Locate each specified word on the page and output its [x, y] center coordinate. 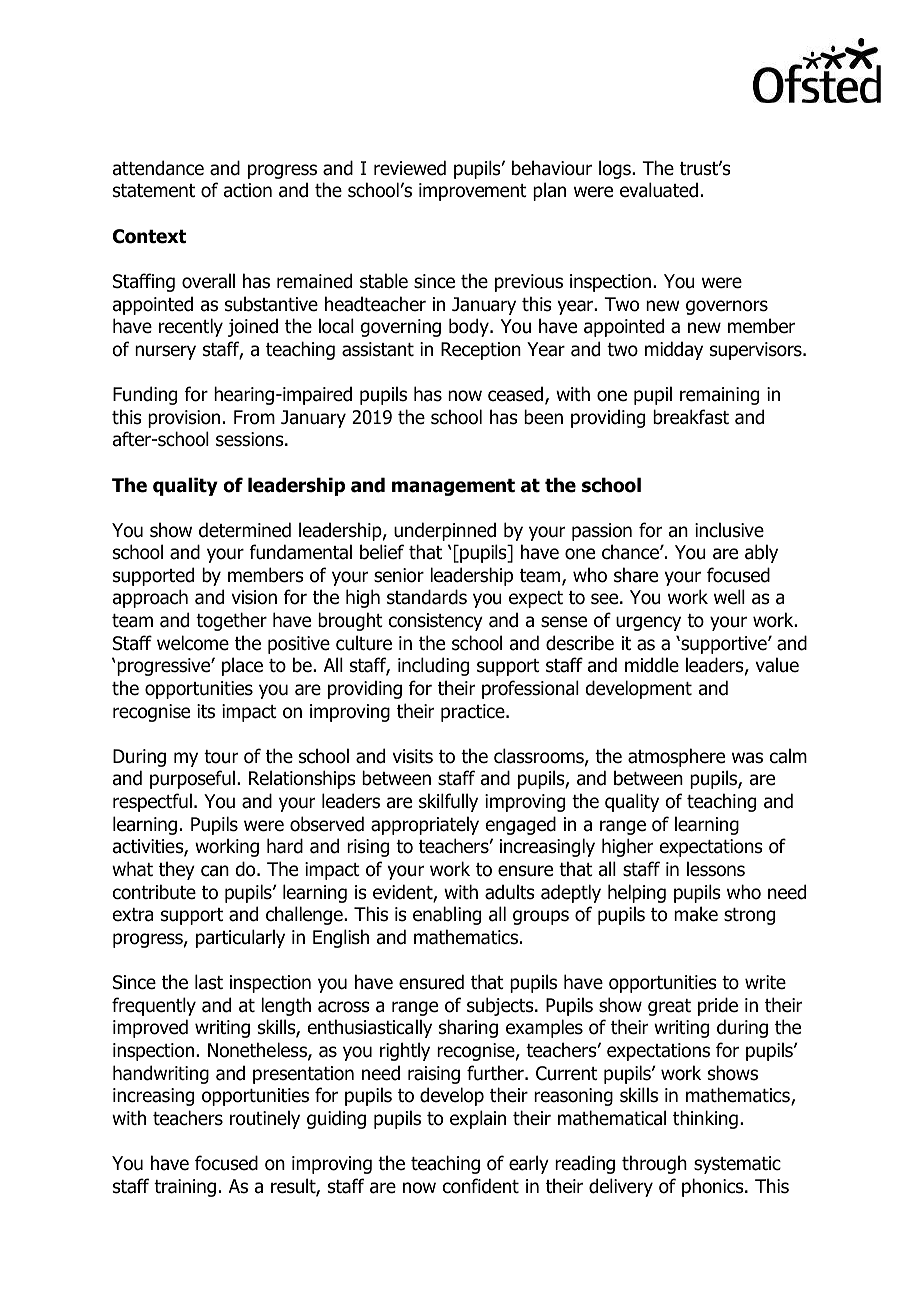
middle [652, 665]
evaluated [659, 190]
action [248, 190]
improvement [473, 192]
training [185, 1188]
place [242, 666]
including [433, 666]
